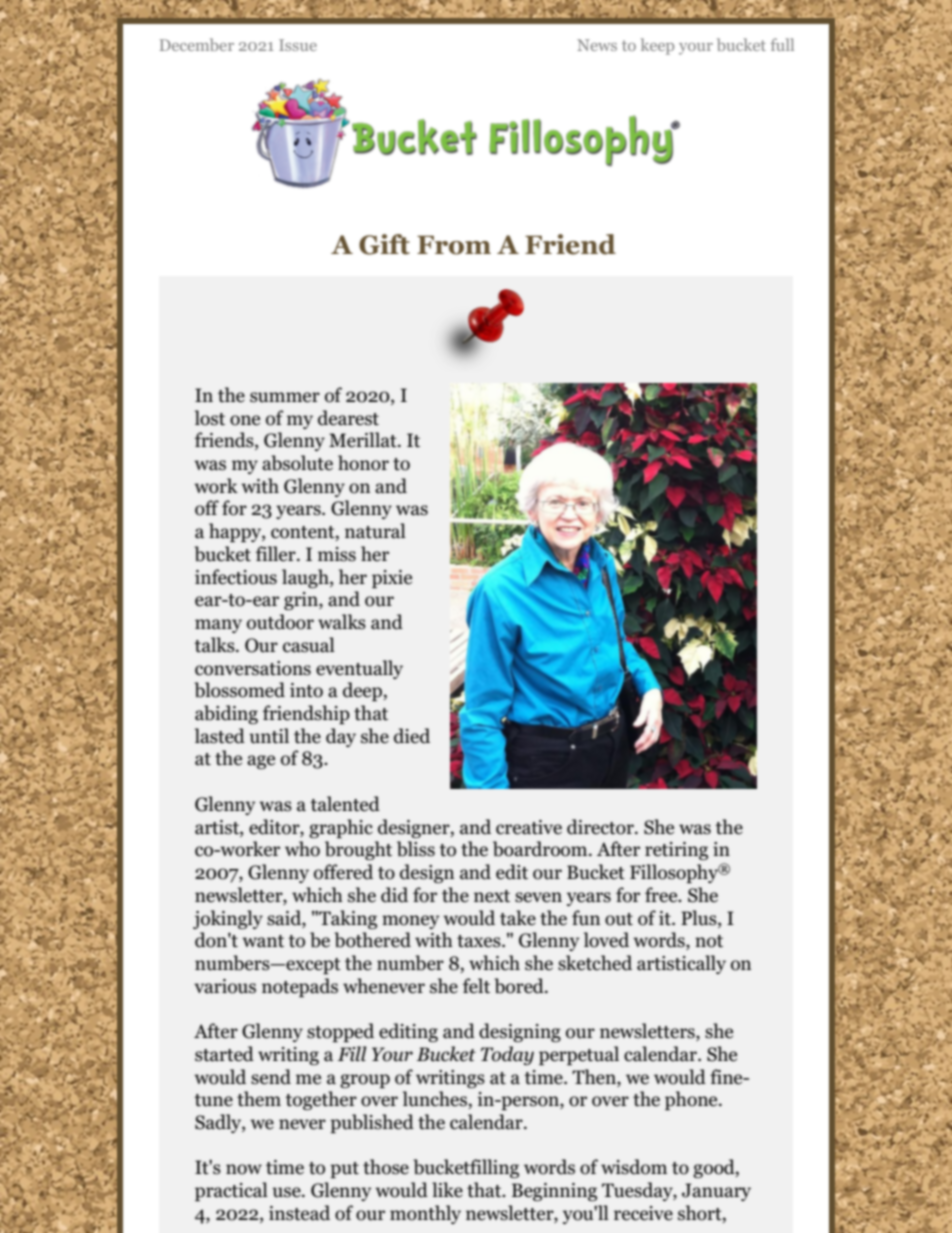 The height and width of the image is (1233, 952). What do you see at coordinates (287, 1192) in the image?
I see `use` at bounding box center [287, 1192].
